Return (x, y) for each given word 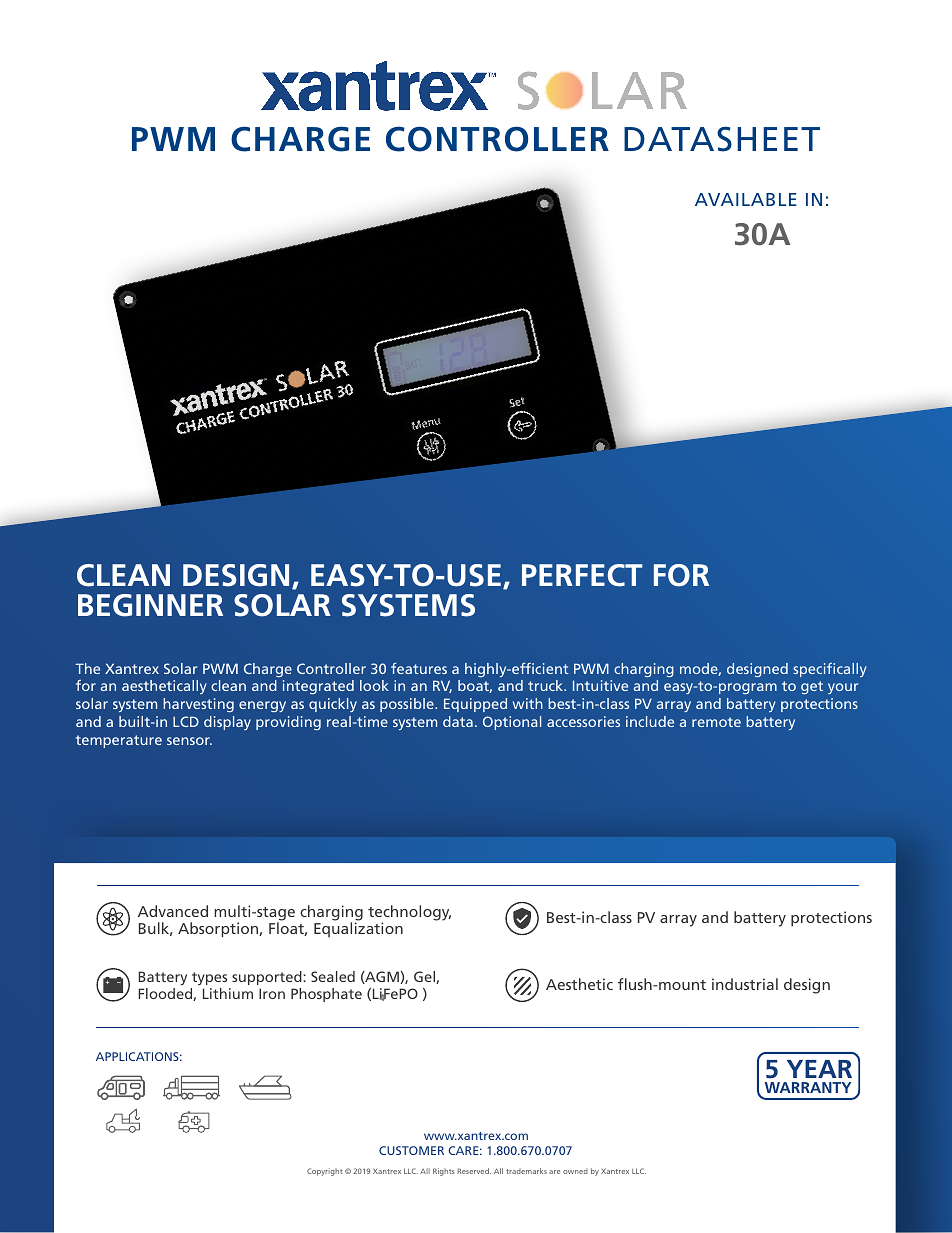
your (843, 688)
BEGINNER (150, 605)
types (210, 980)
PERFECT (582, 575)
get (812, 687)
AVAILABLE (746, 199)
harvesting (198, 705)
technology (409, 914)
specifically (830, 670)
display (227, 723)
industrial (745, 984)
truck (547, 685)
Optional (512, 723)
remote (716, 722)
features (419, 668)
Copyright (324, 1172)
